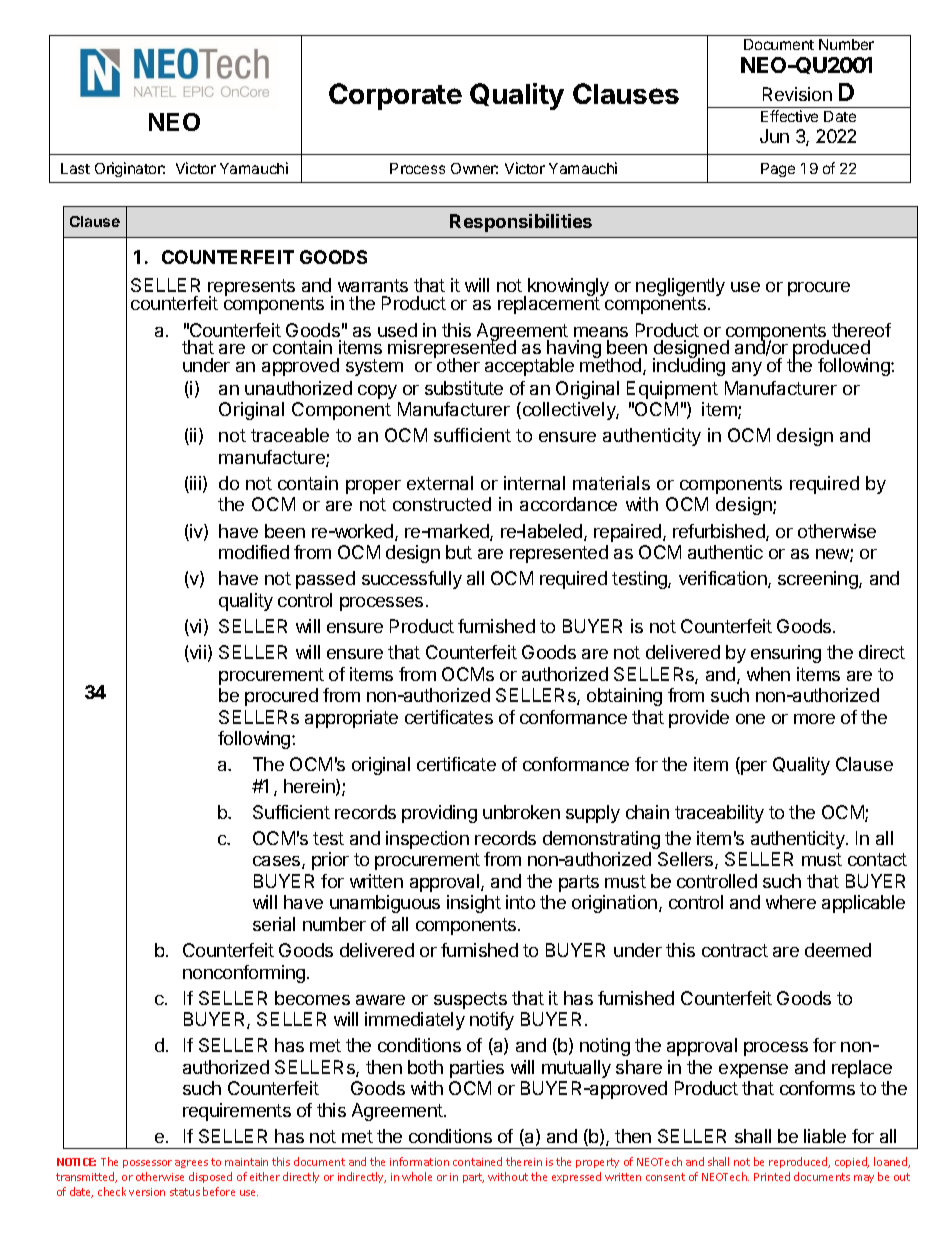 This screenshot has height=1233, width=952. What do you see at coordinates (197, 653) in the screenshot?
I see `vii` at bounding box center [197, 653].
